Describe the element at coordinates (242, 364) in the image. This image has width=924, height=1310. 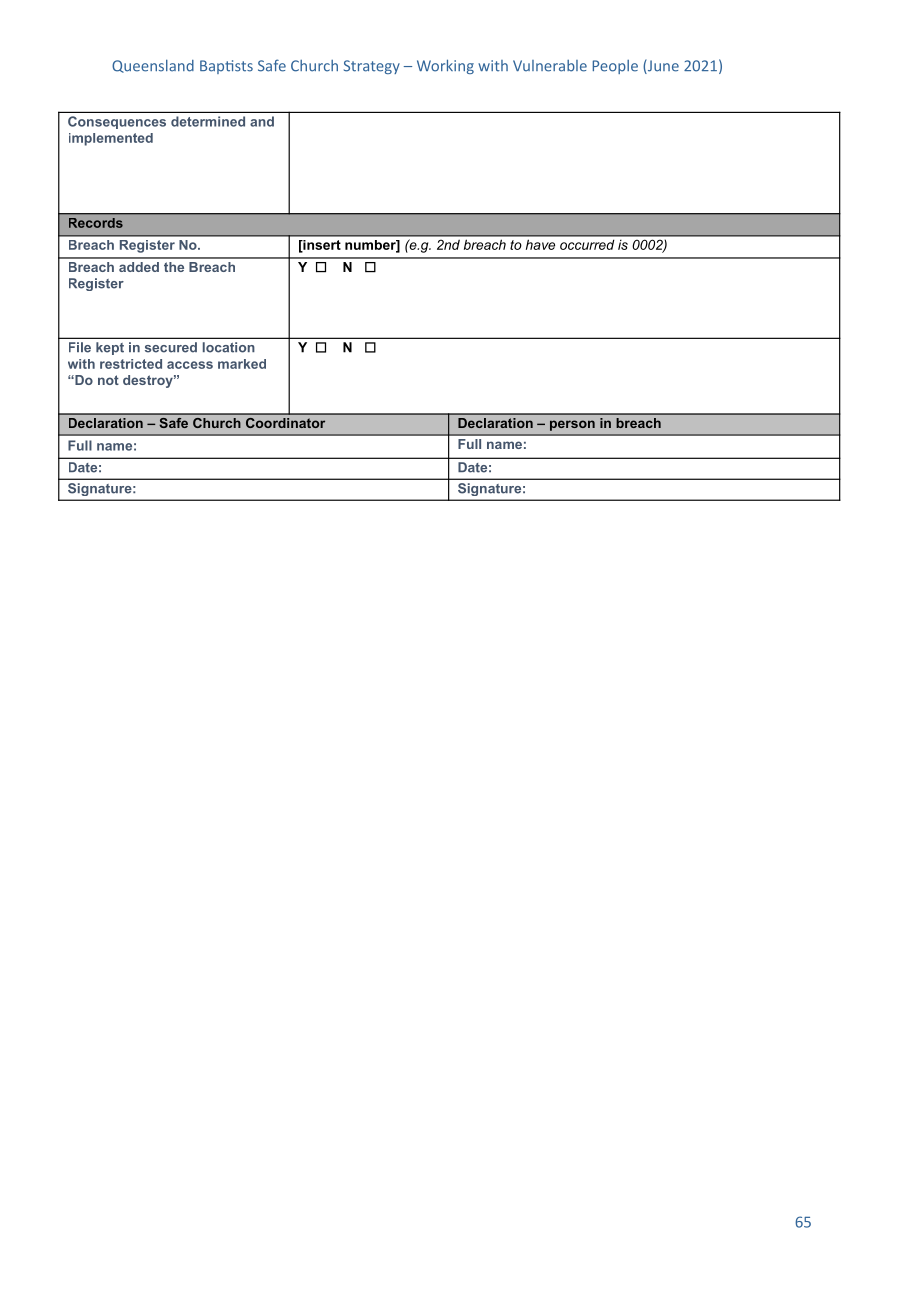
I see `marked` at that location.
